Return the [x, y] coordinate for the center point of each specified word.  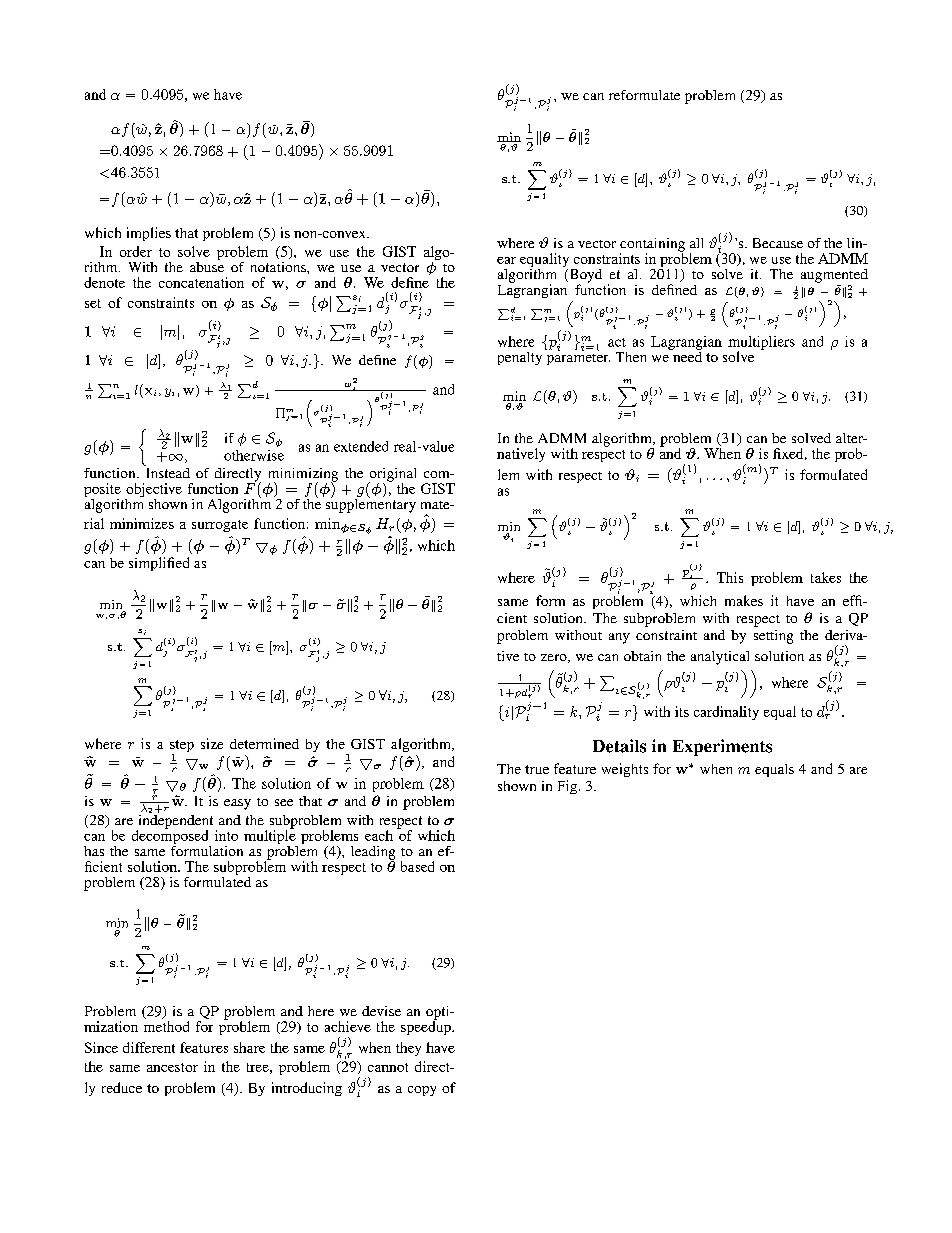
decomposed [171, 837]
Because [778, 243]
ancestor [172, 1067]
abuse [207, 265]
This [730, 577]
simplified [159, 564]
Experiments [722, 747]
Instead [167, 471]
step [182, 747]
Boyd [584, 277]
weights [625, 770]
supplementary [369, 504]
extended [361, 446]
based [417, 866]
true [537, 769]
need [686, 355]
